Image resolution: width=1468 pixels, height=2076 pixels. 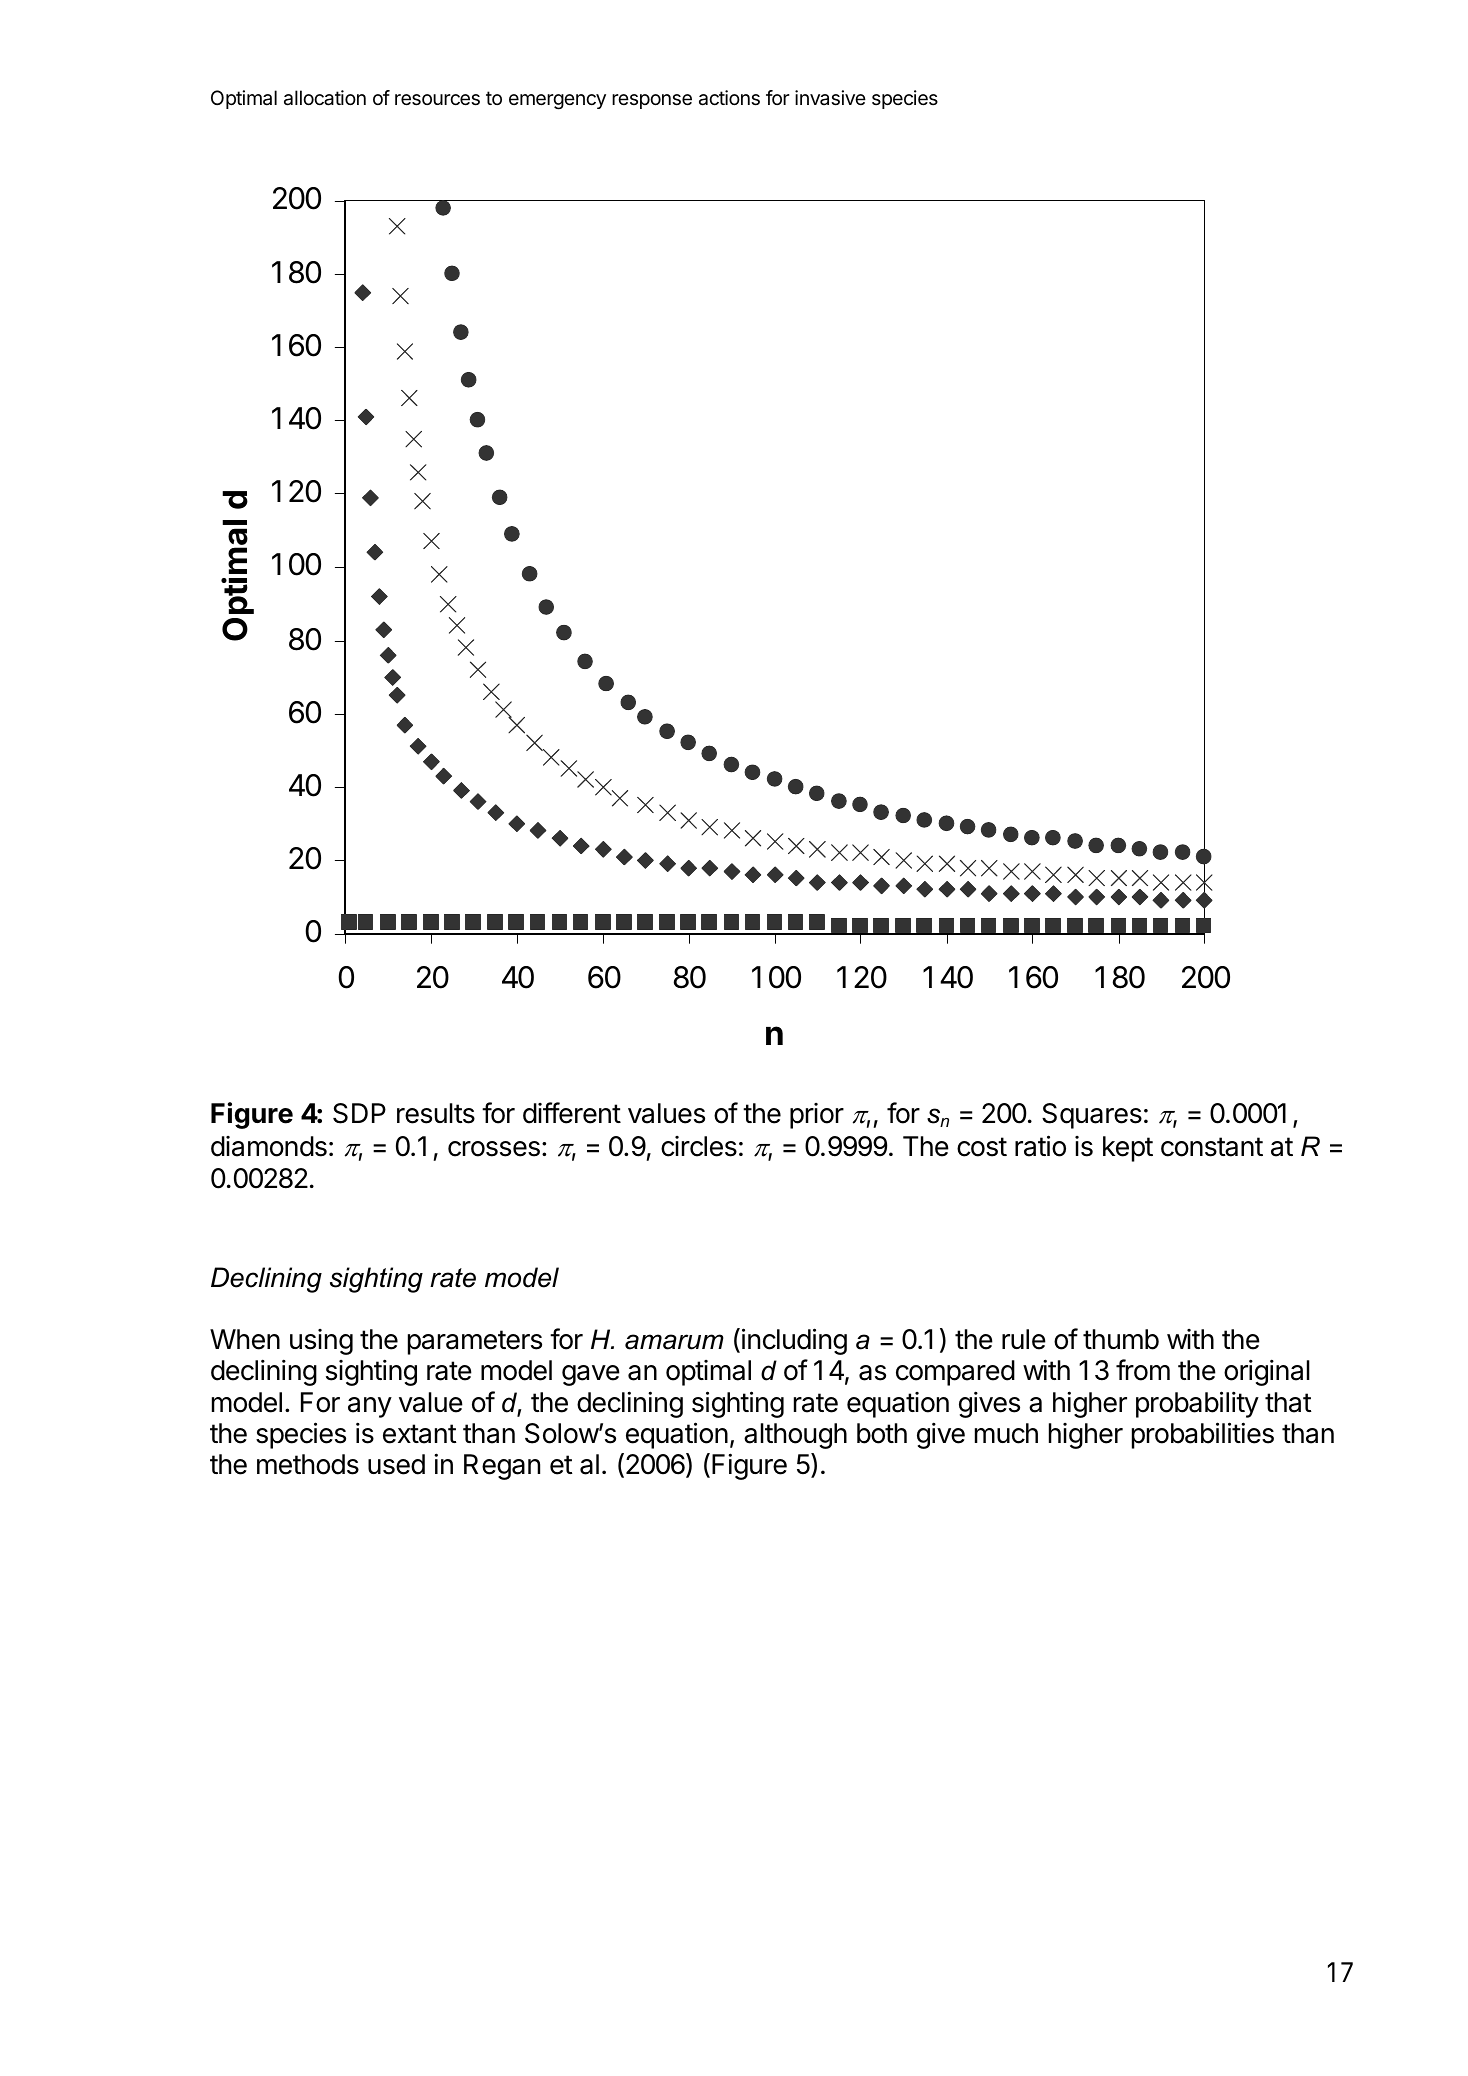 I want to click on results, so click(x=436, y=1113).
